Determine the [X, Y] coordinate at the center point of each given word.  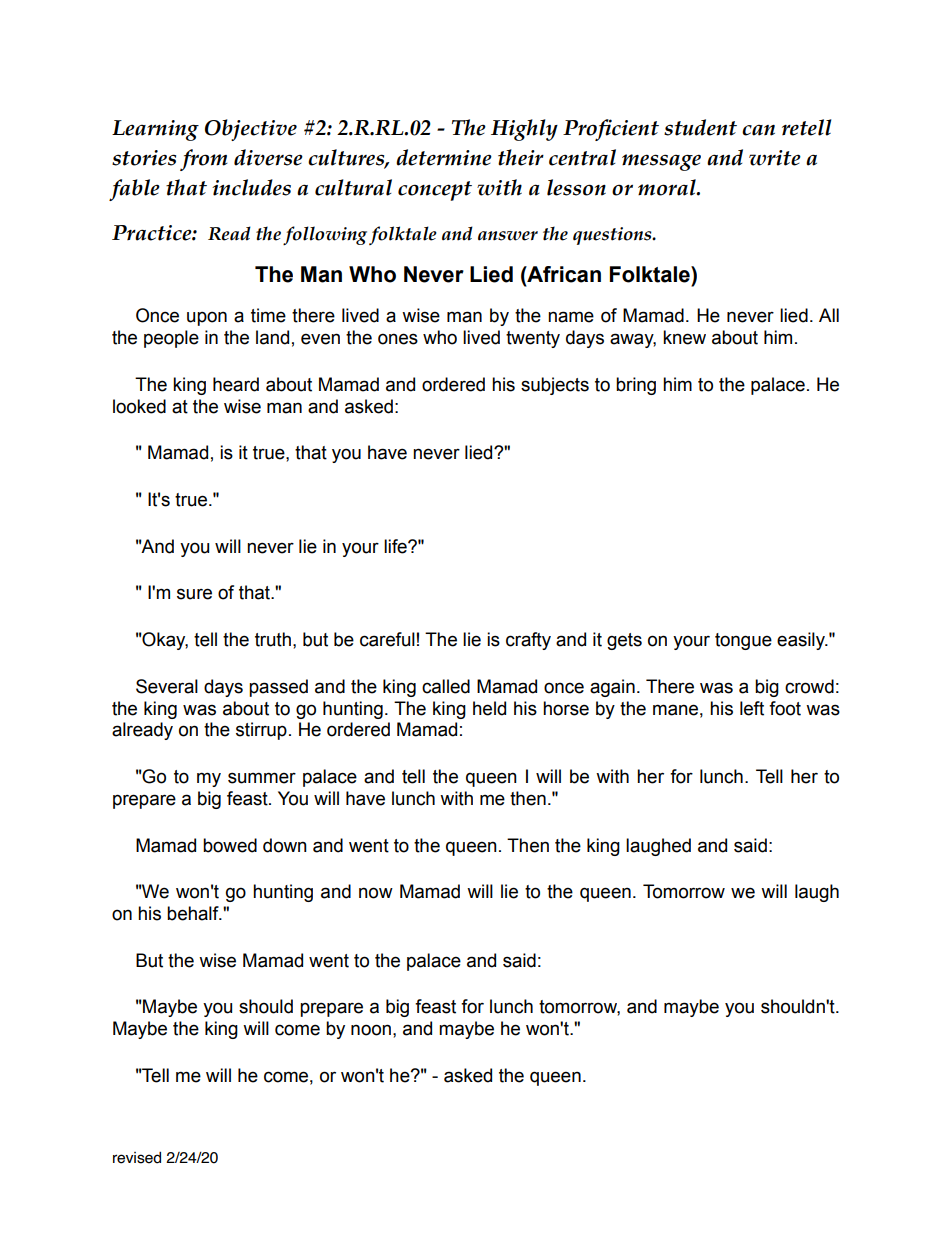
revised [137, 1158]
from [204, 160]
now [376, 893]
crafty [528, 641]
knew [684, 337]
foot [785, 708]
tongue [743, 641]
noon [371, 1030]
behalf [194, 913]
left [752, 708]
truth [273, 639]
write [775, 158]
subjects [555, 386]
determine [444, 157]
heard [236, 384]
